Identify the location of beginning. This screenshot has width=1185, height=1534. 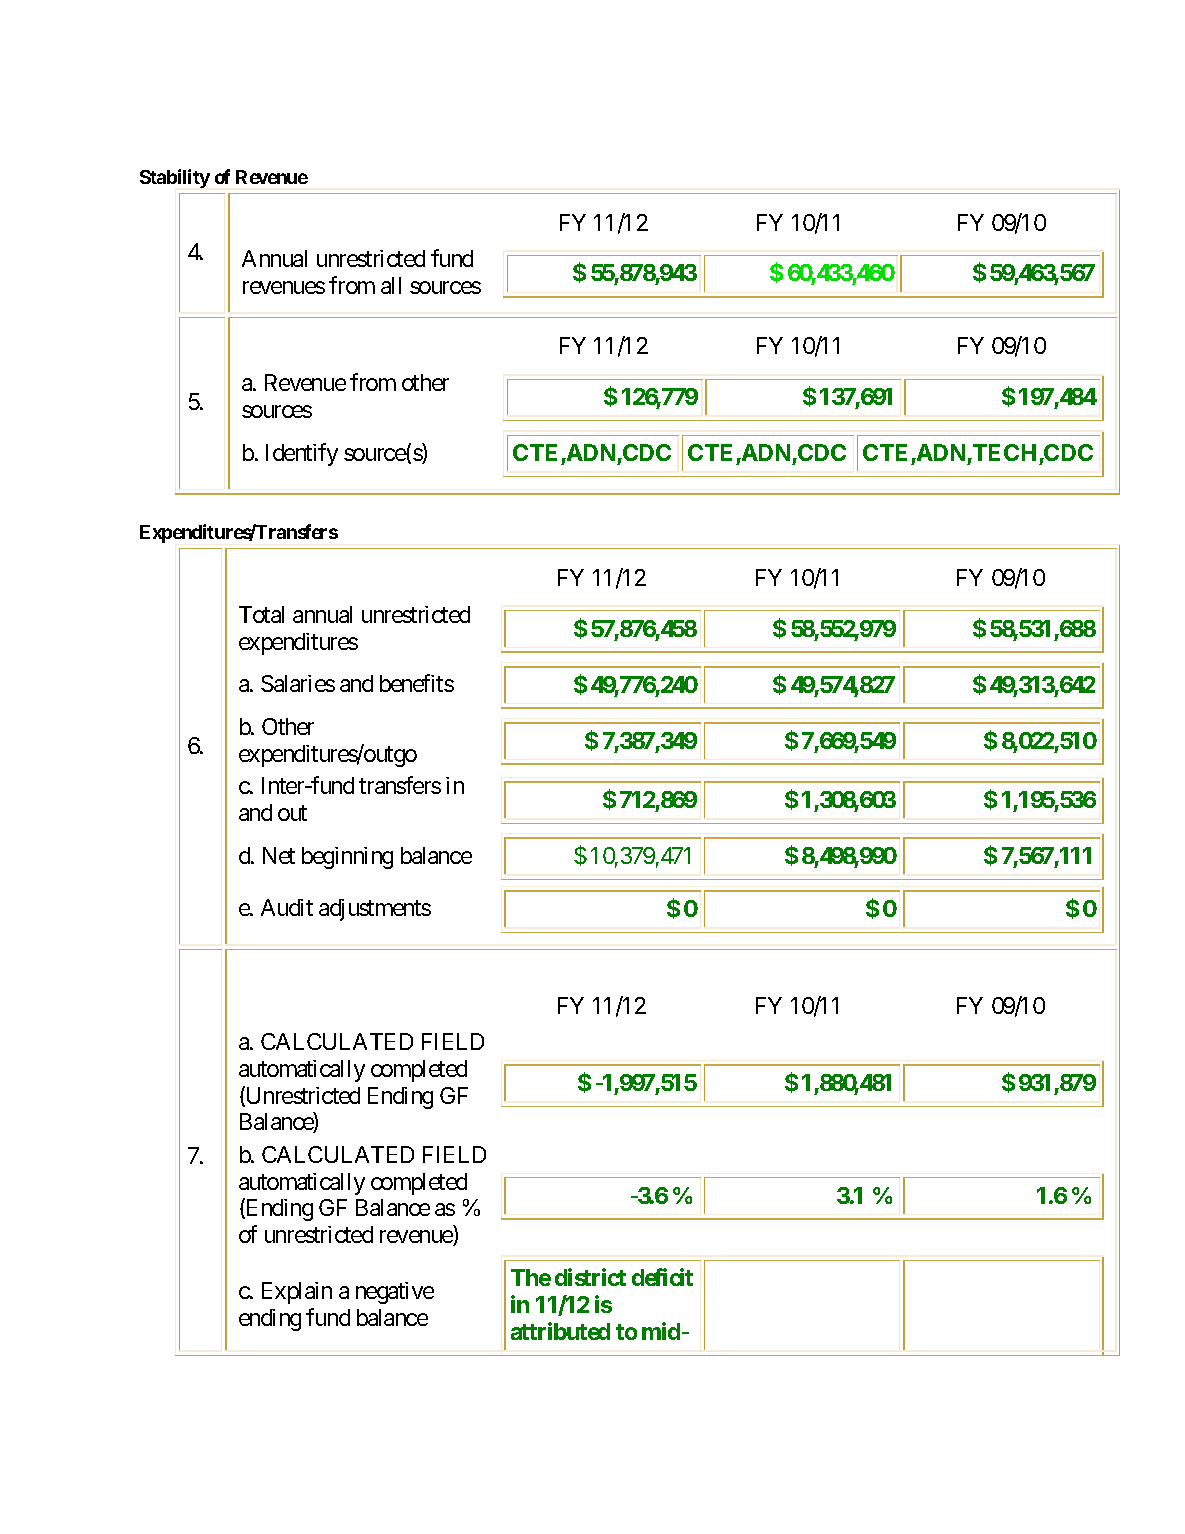
(347, 858).
